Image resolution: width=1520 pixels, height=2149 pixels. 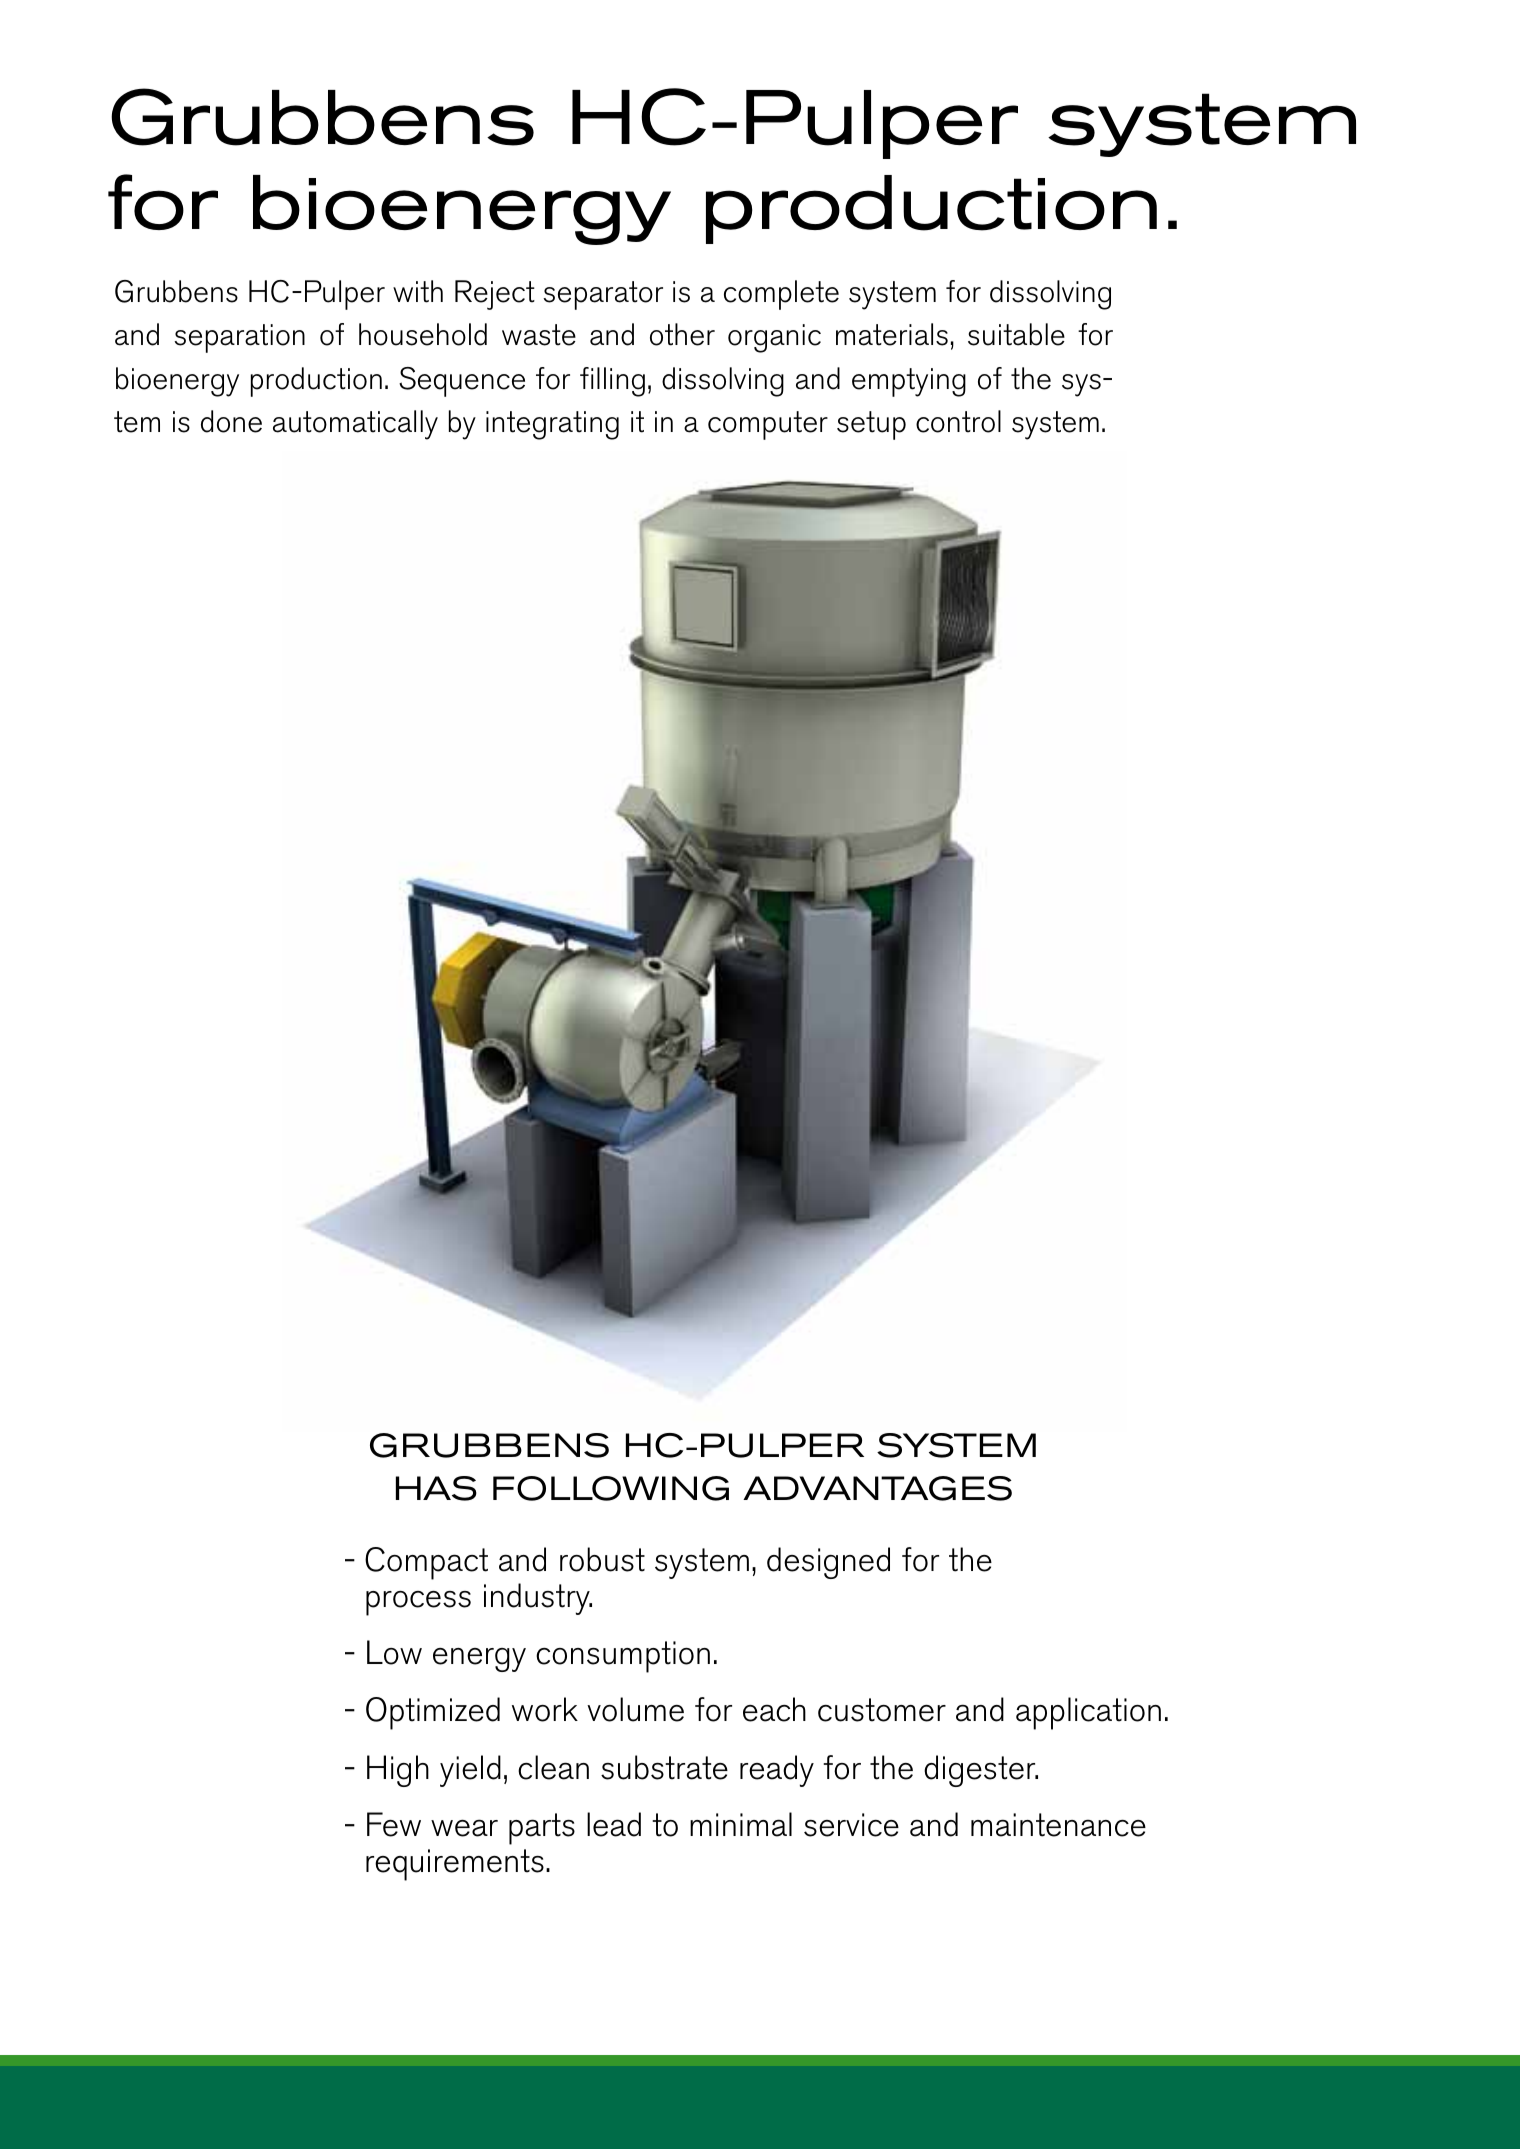 What do you see at coordinates (552, 425) in the image?
I see `integrating` at bounding box center [552, 425].
